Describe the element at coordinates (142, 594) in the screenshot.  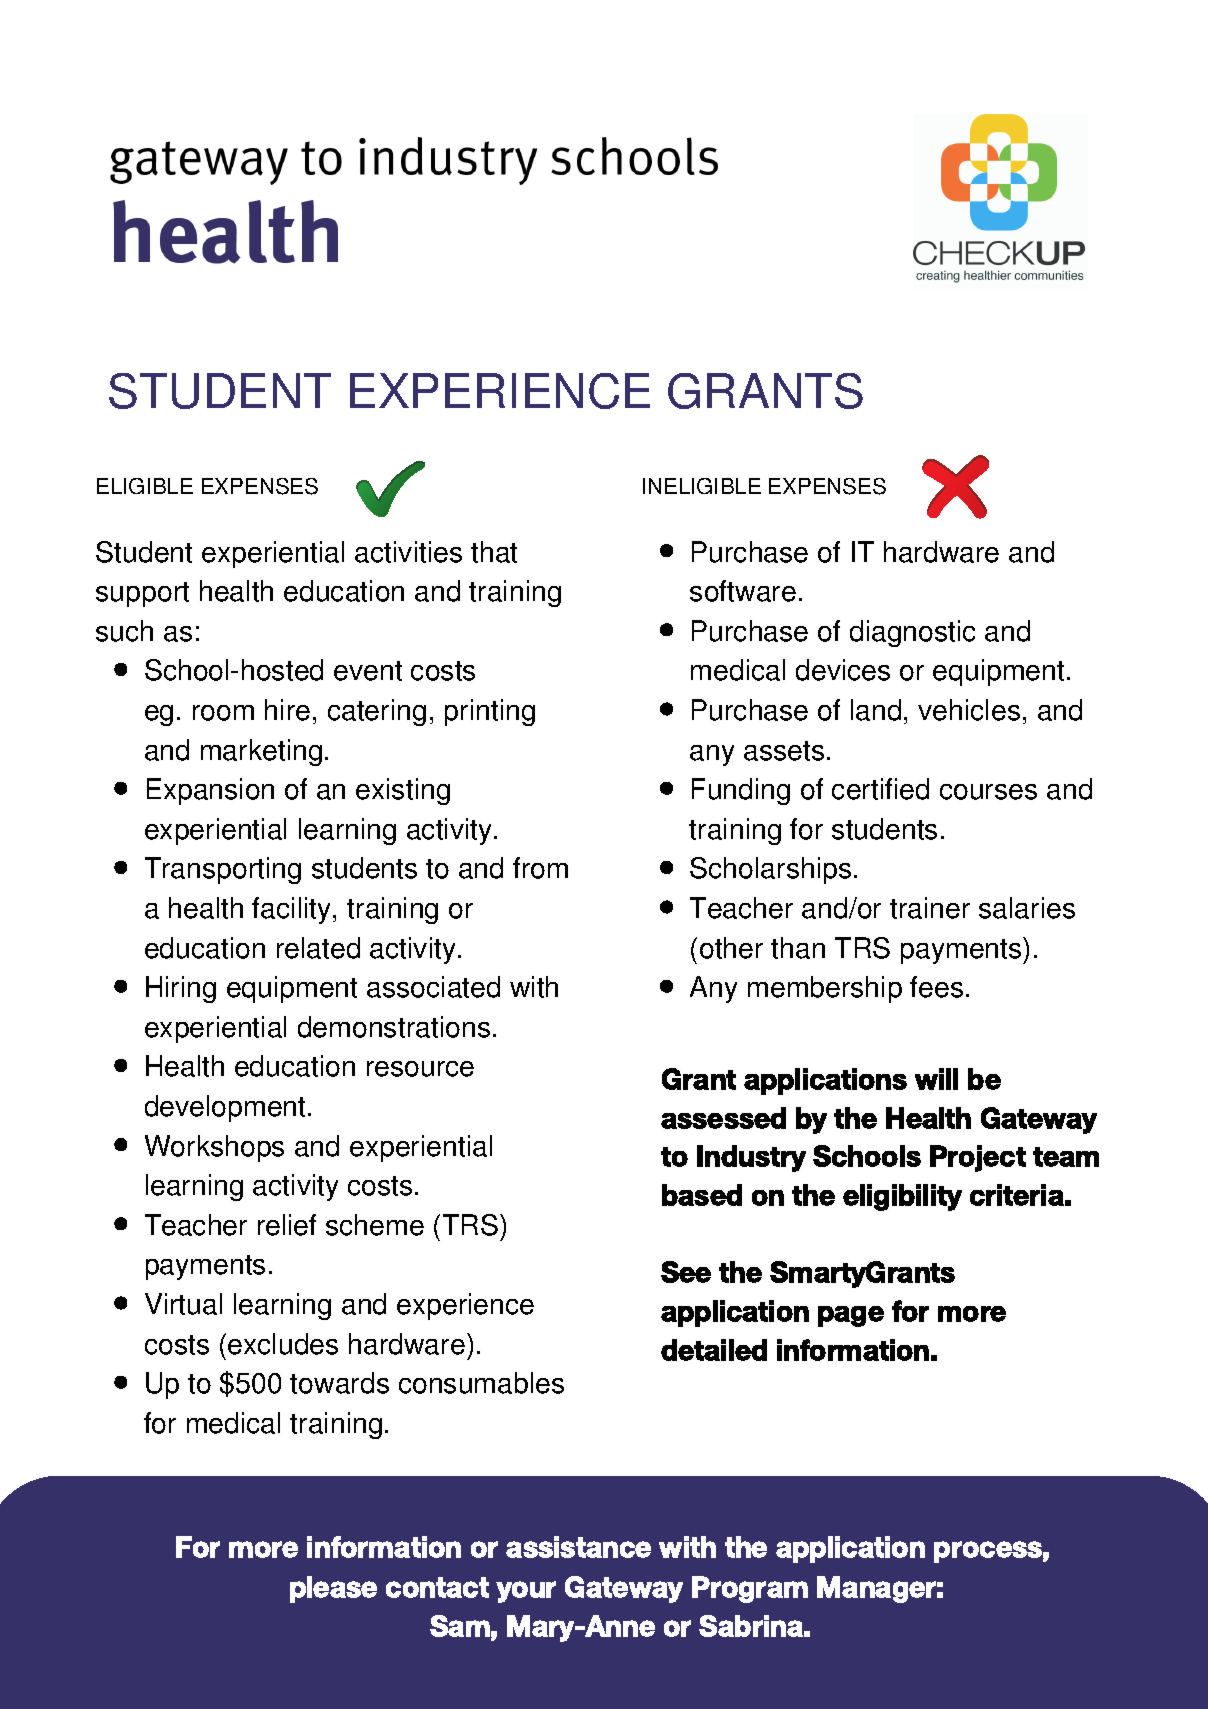
I see `support` at that location.
